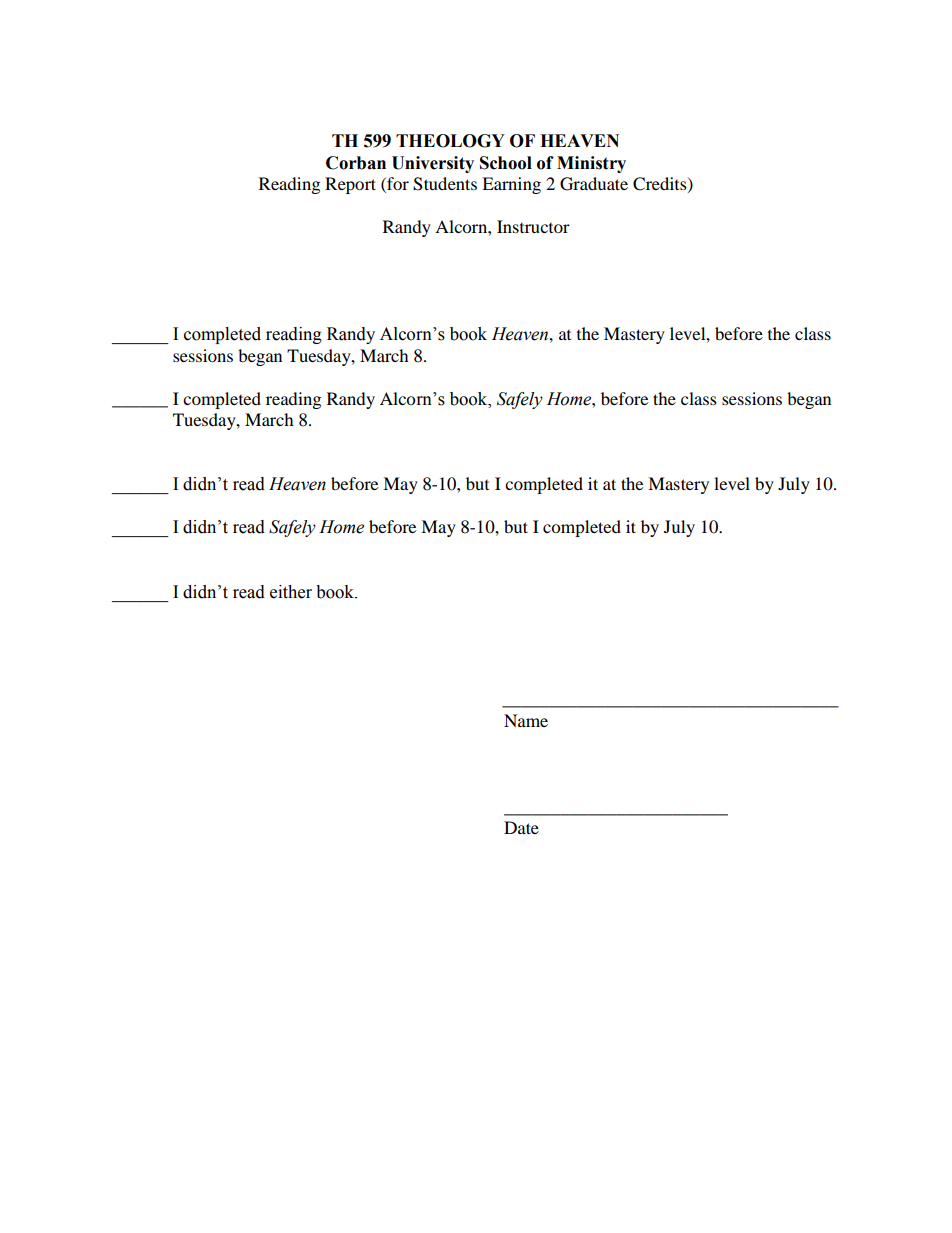 This document has width=952, height=1233. Describe the element at coordinates (445, 184) in the document. I see `Students` at that location.
